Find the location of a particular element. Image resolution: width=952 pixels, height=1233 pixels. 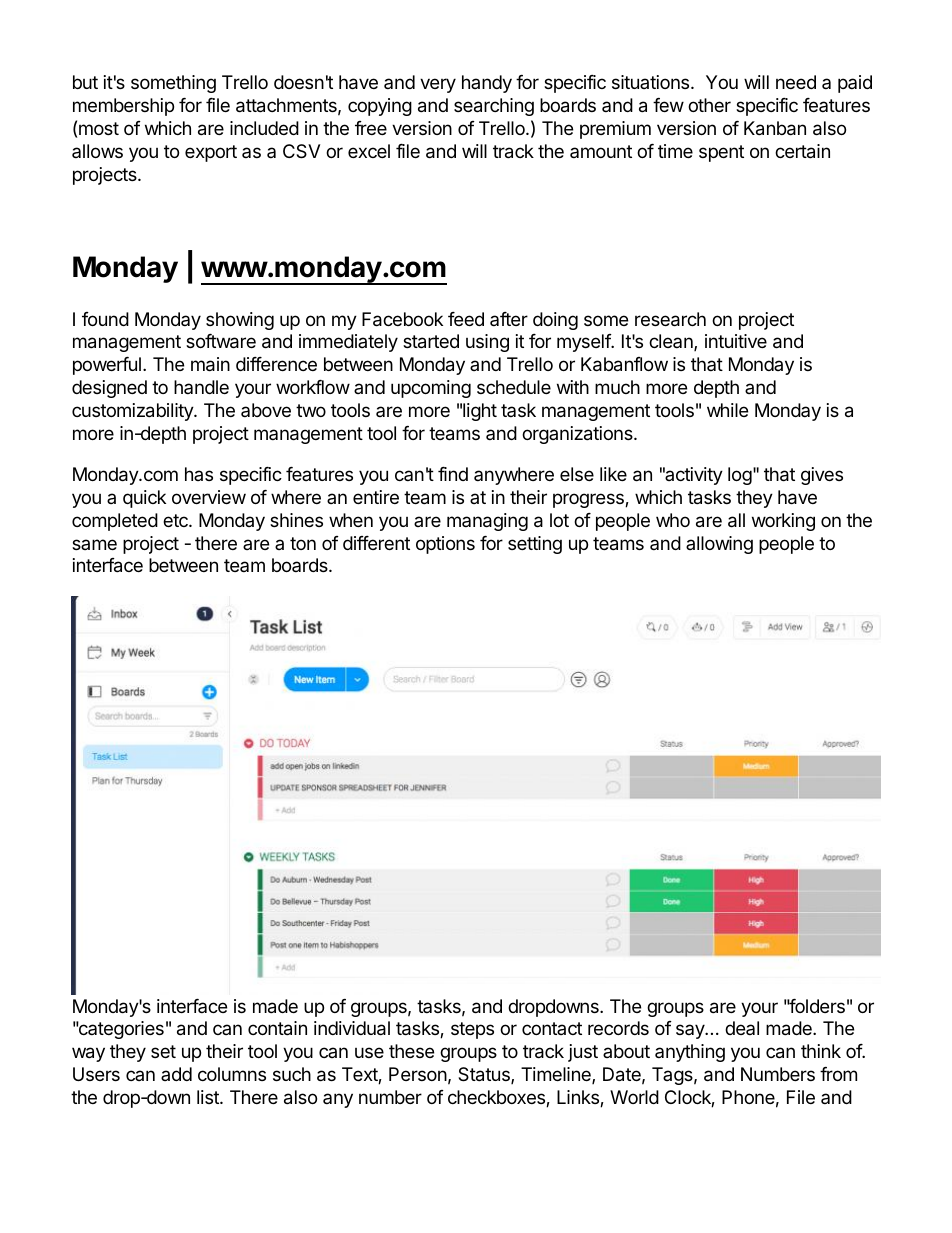

Kanban is located at coordinates (775, 128).
